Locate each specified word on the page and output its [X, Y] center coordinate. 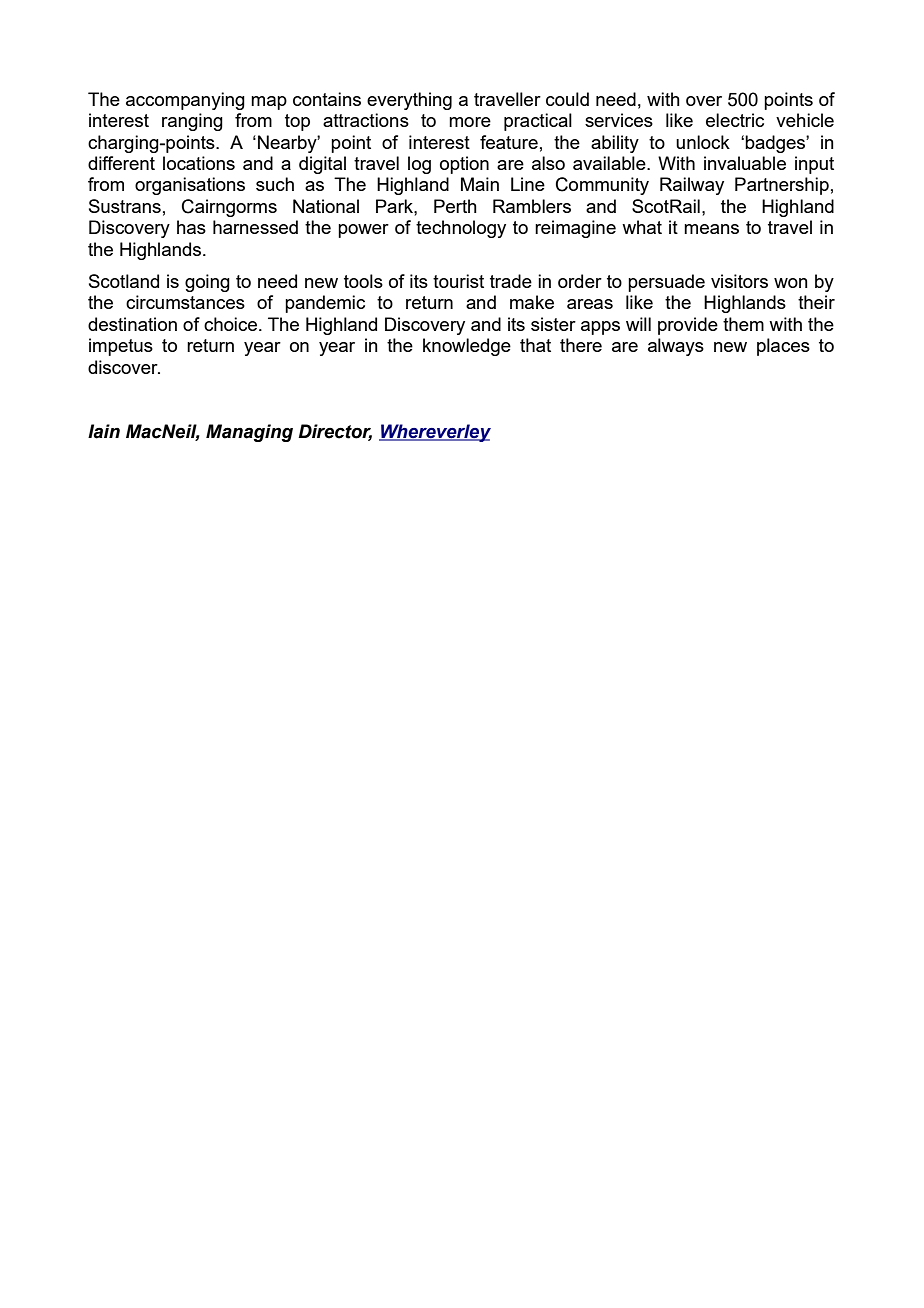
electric [735, 120]
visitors [739, 281]
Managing [249, 433]
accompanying [185, 101]
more [470, 122]
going [207, 283]
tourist [458, 281]
